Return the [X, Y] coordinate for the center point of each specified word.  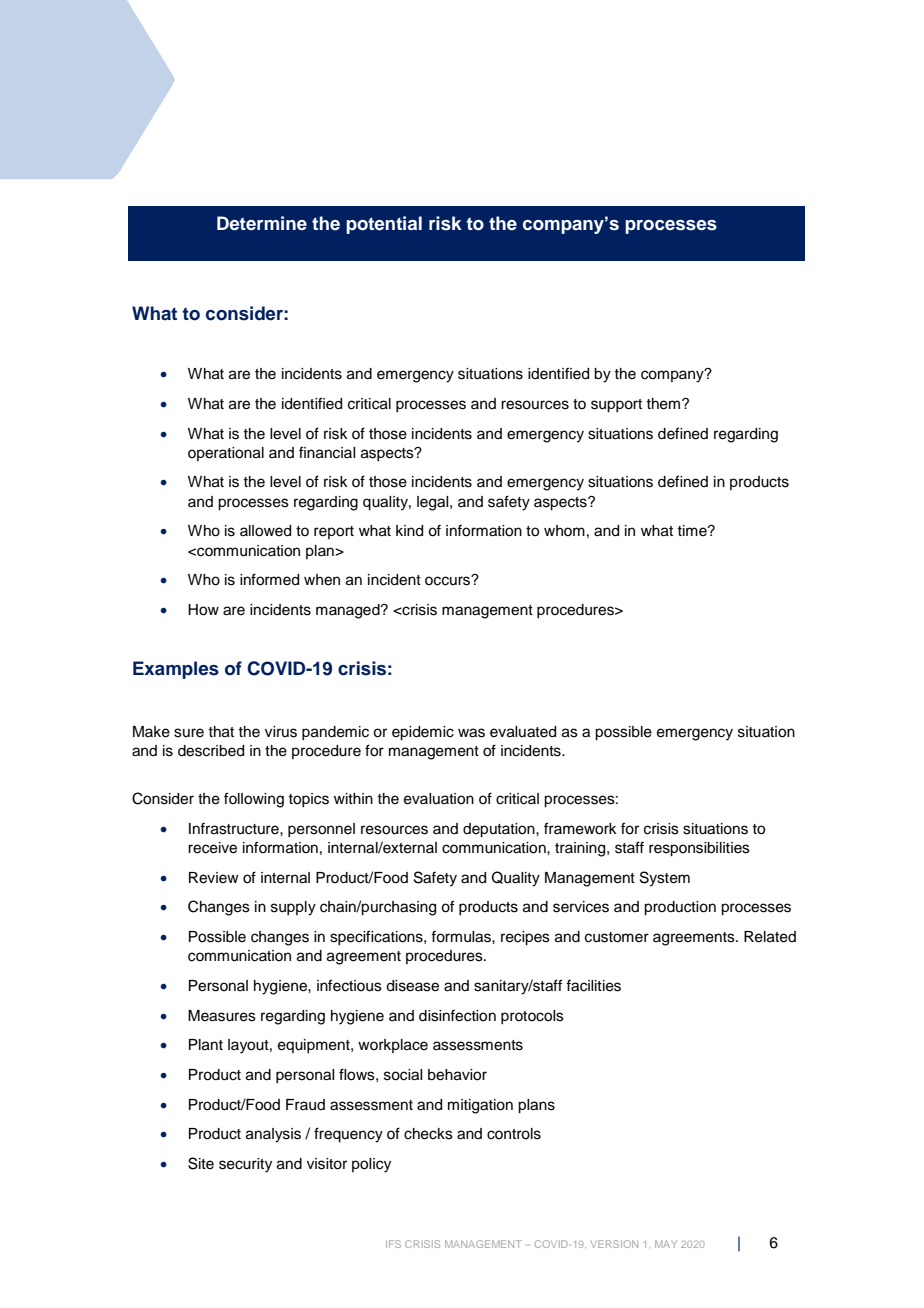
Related [770, 937]
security [245, 1165]
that [221, 732]
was [471, 733]
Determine [262, 223]
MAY [666, 1244]
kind [409, 531]
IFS [393, 1244]
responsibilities [699, 849]
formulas [462, 936]
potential [384, 225]
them [664, 404]
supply [293, 908]
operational [226, 454]
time [693, 531]
